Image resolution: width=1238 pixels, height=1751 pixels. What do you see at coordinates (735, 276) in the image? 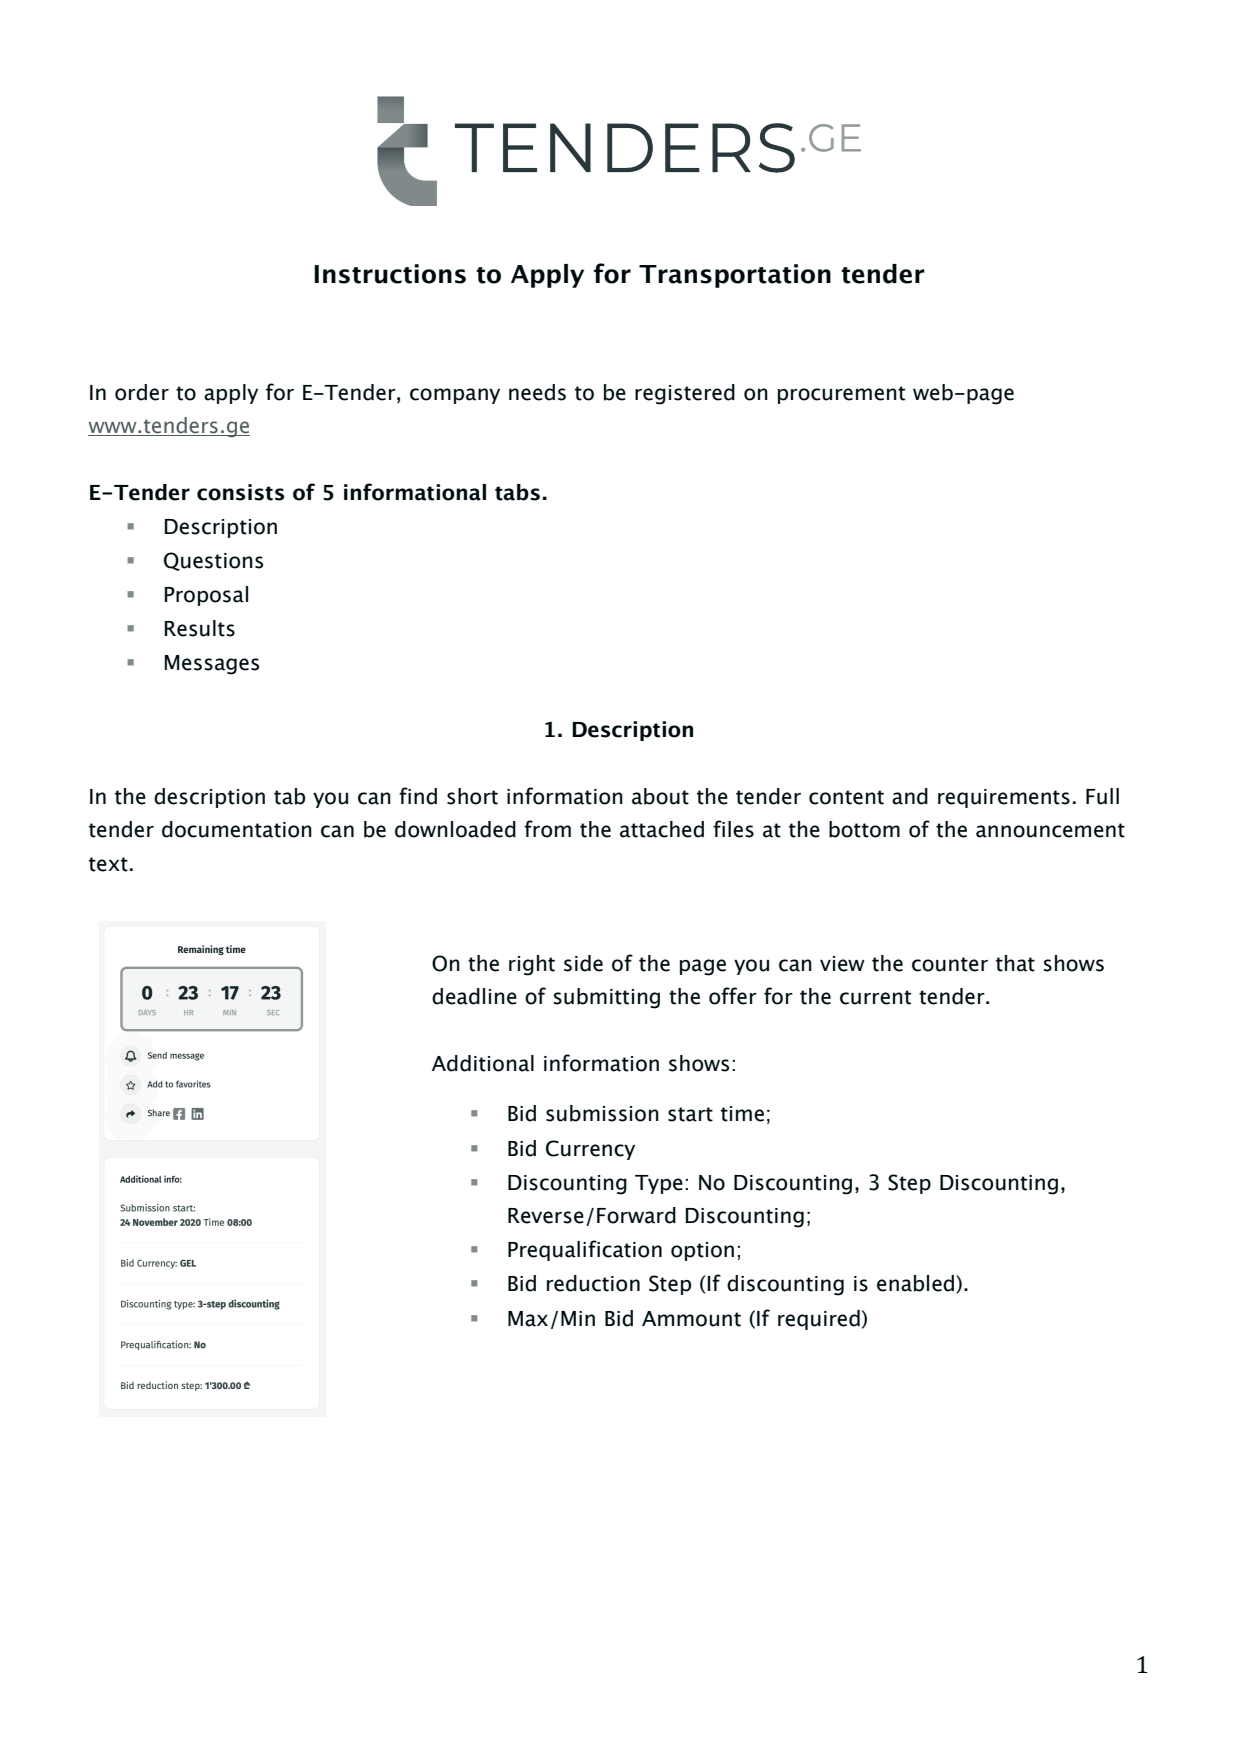
I see `Transportation` at bounding box center [735, 276].
